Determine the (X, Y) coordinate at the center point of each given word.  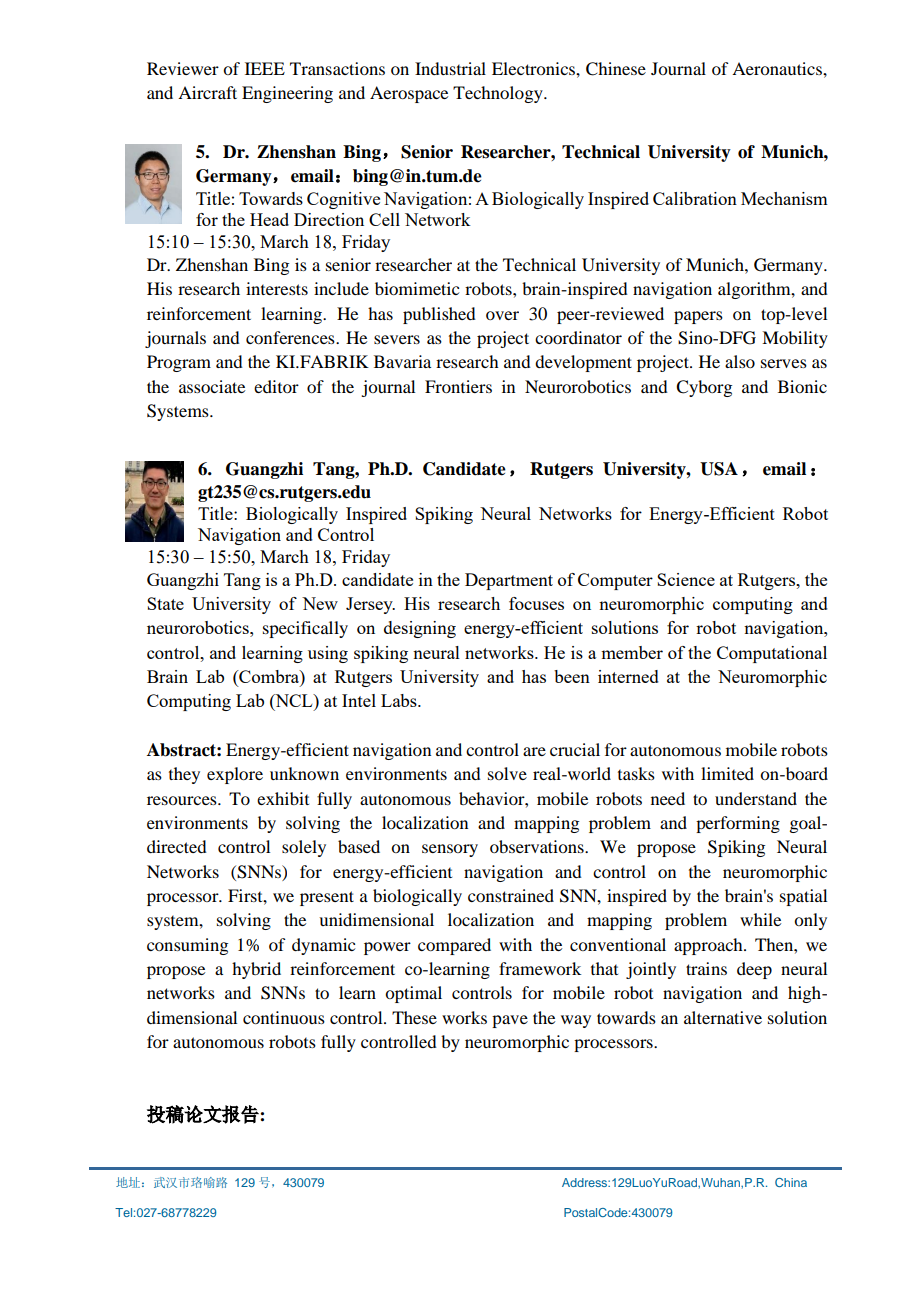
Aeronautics (778, 68)
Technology (499, 94)
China (791, 1182)
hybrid (256, 970)
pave (510, 1021)
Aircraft (207, 92)
